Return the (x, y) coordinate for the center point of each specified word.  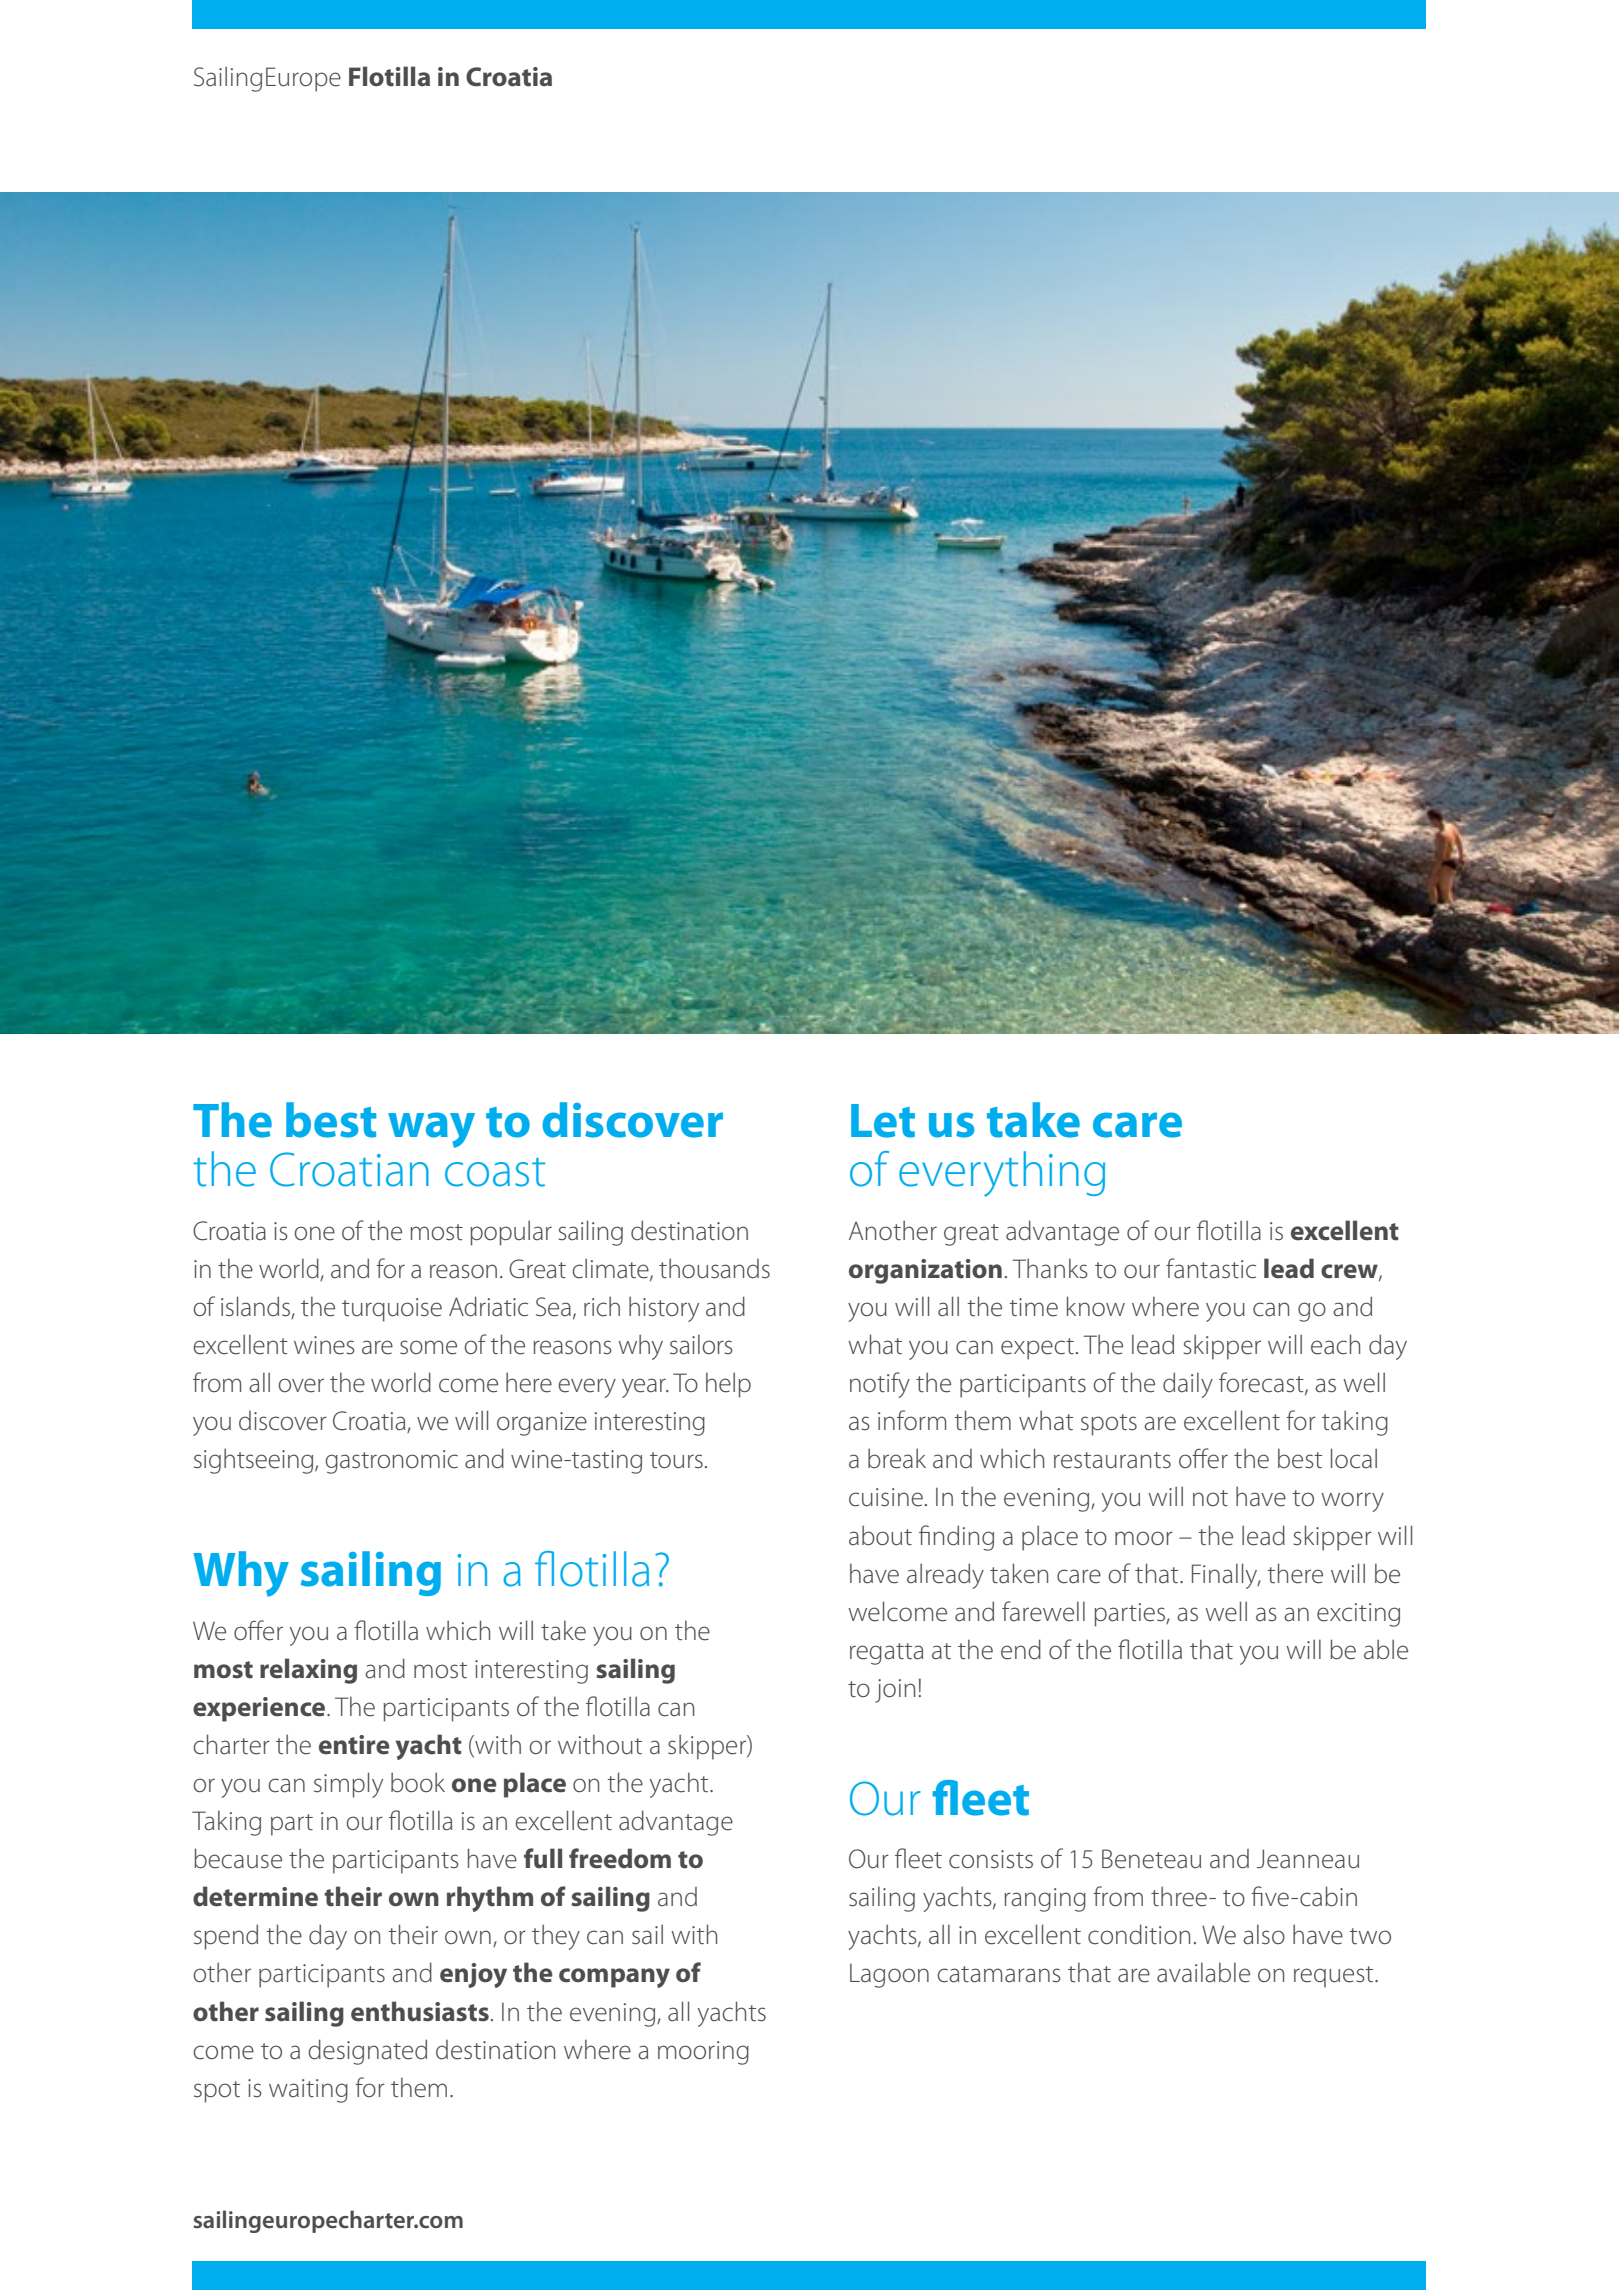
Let (883, 1121)
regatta (886, 1654)
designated (367, 2052)
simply (348, 1785)
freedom (620, 1858)
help (728, 1385)
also (1264, 1935)
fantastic (1211, 1268)
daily (1188, 1385)
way (431, 1130)
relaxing (308, 1671)
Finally (1226, 1576)
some (428, 1347)
